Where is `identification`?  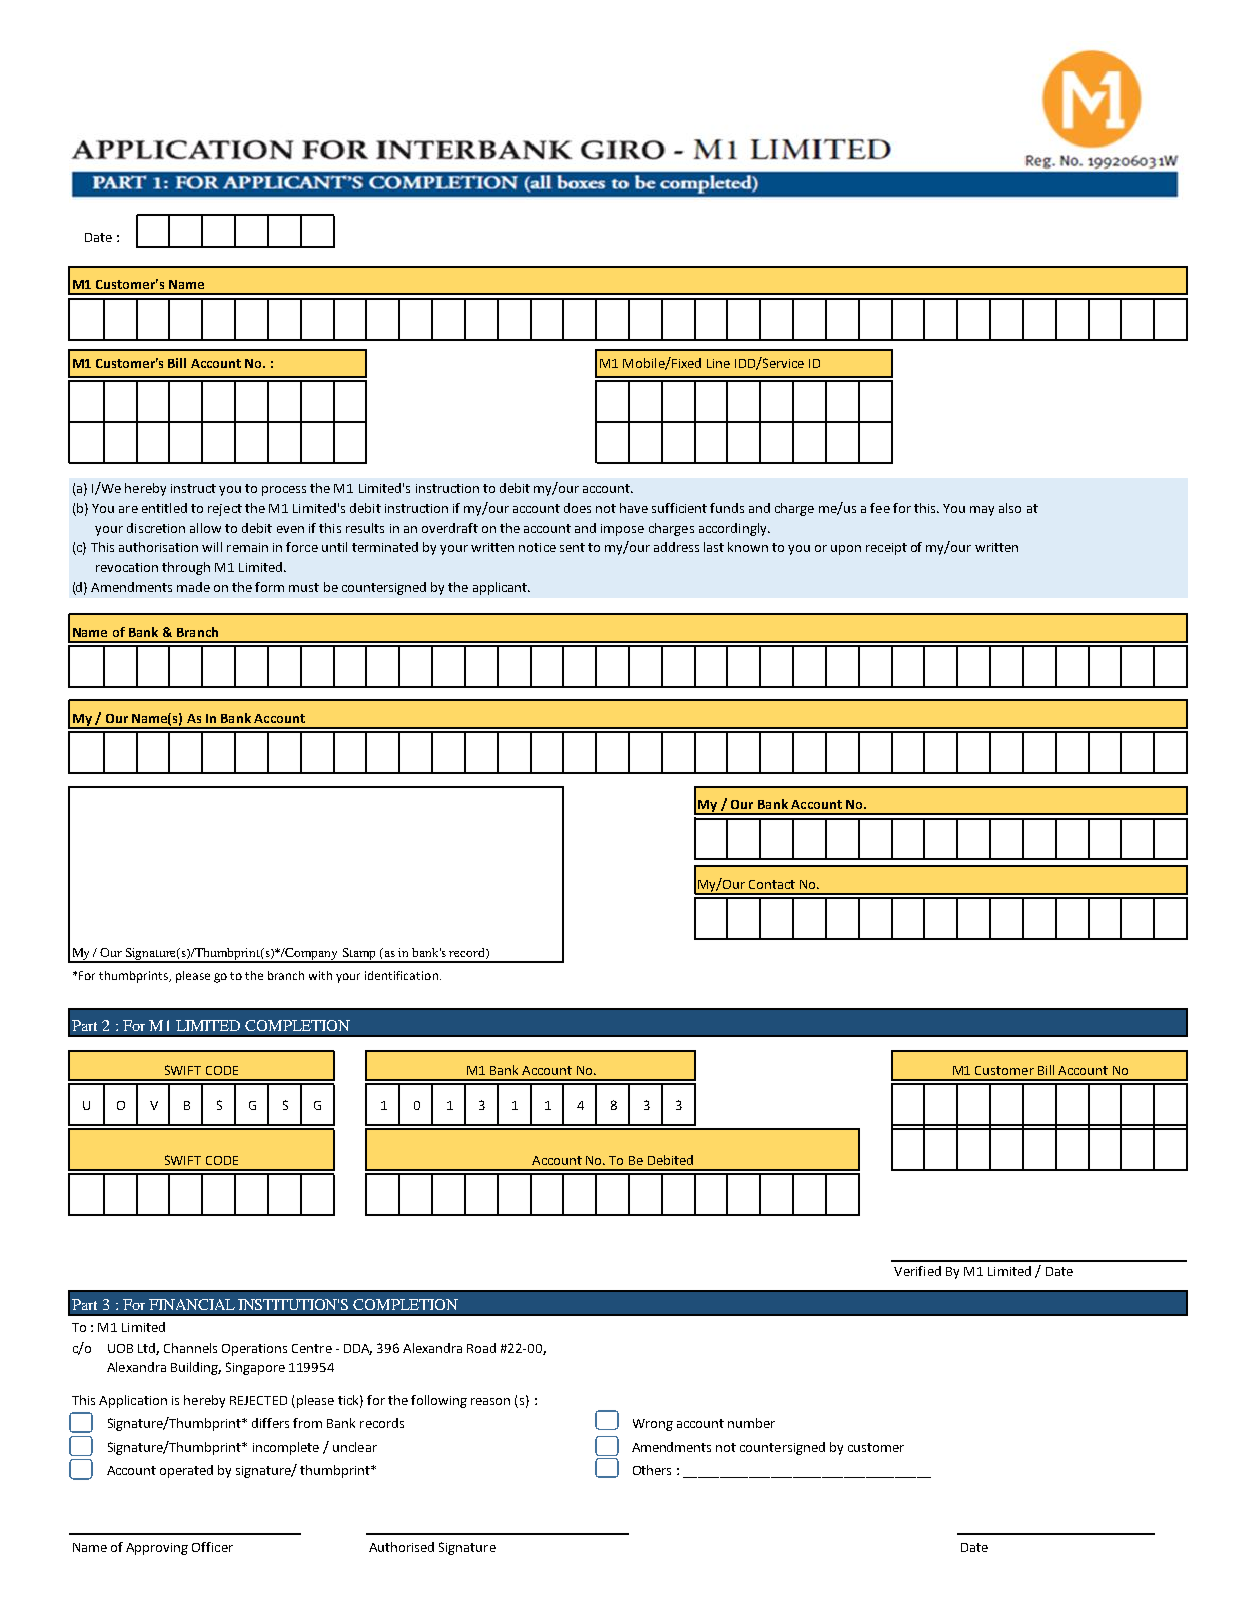 identification is located at coordinates (401, 975).
